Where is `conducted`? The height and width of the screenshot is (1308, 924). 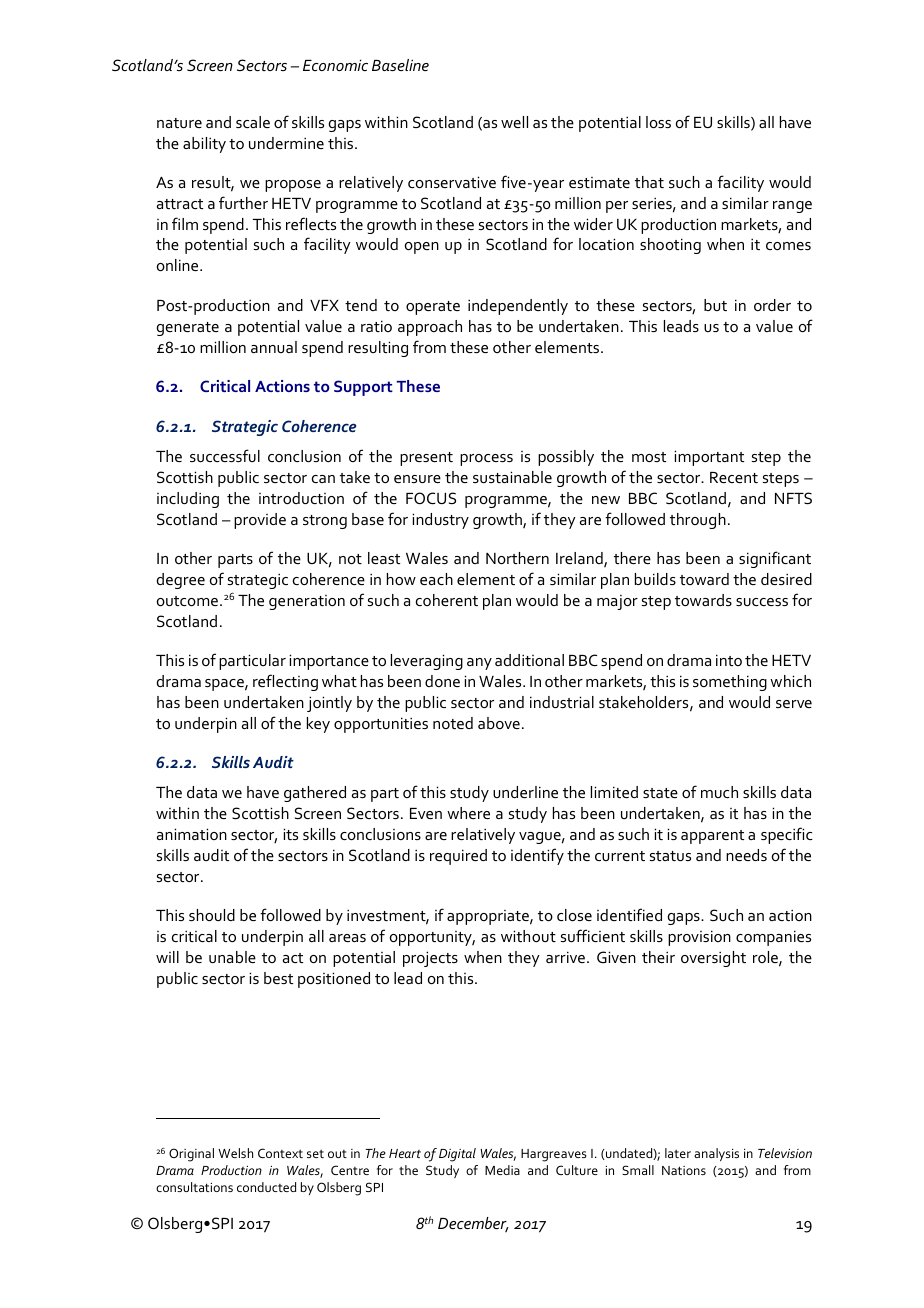
conducted is located at coordinates (266, 1187).
